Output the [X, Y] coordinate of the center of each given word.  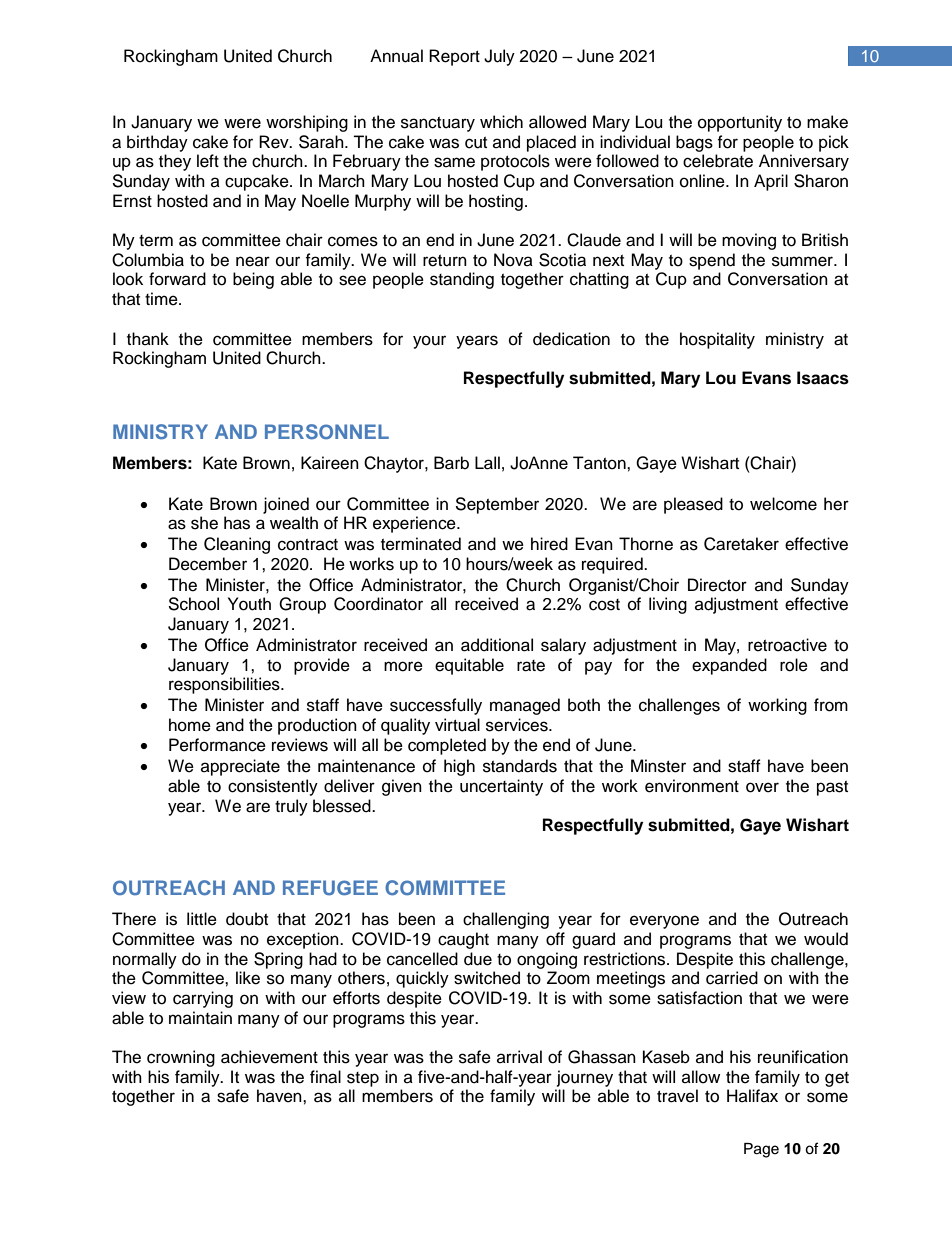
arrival [519, 1056]
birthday [157, 143]
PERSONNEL [327, 432]
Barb [451, 463]
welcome [783, 504]
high [459, 767]
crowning [181, 1058]
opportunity [740, 123]
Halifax [752, 1095]
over [762, 787]
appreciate [240, 767]
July [499, 57]
